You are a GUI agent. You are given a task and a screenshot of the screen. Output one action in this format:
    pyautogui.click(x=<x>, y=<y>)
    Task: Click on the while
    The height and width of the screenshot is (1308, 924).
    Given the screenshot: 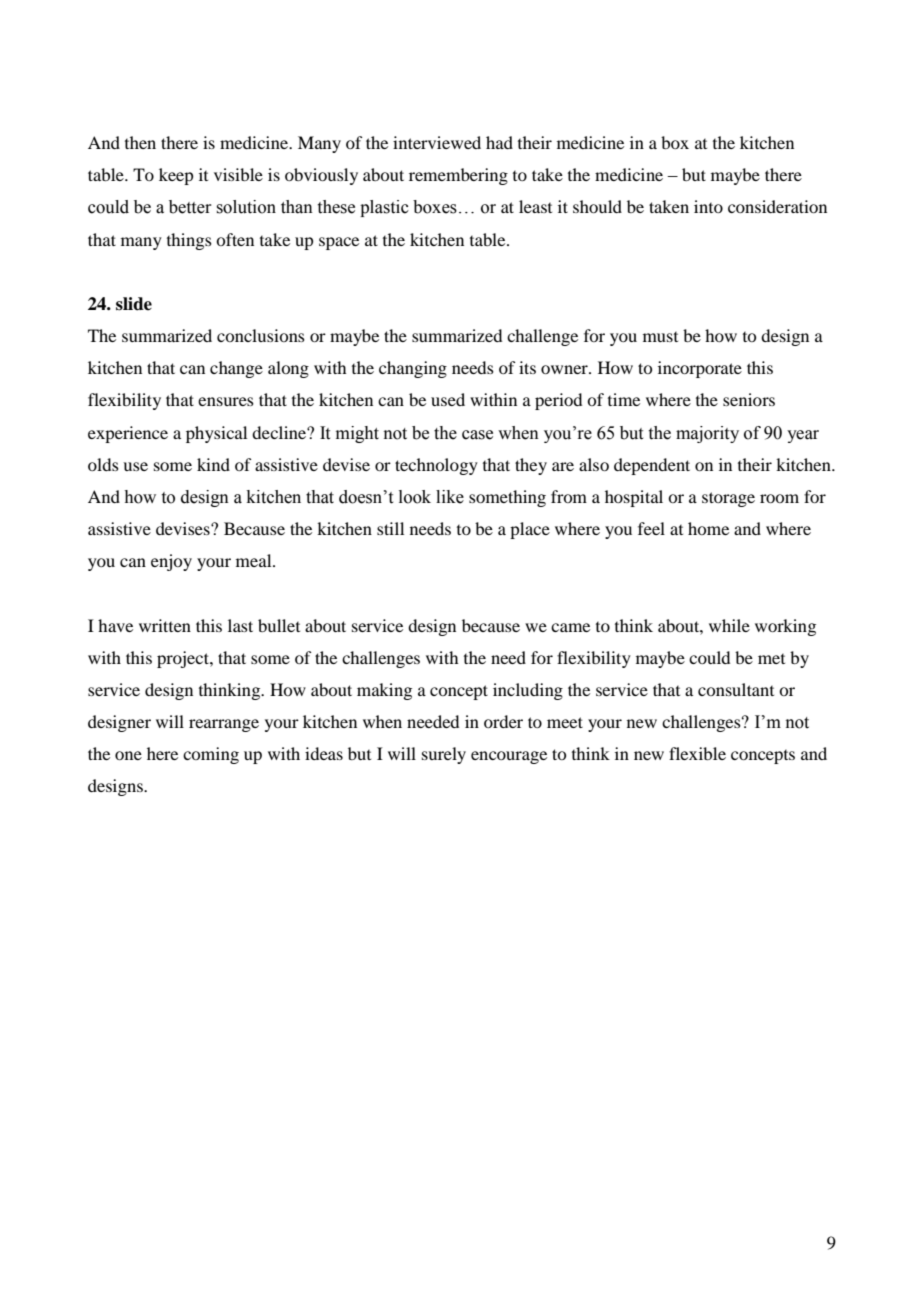 What is the action you would take?
    pyautogui.click(x=729, y=625)
